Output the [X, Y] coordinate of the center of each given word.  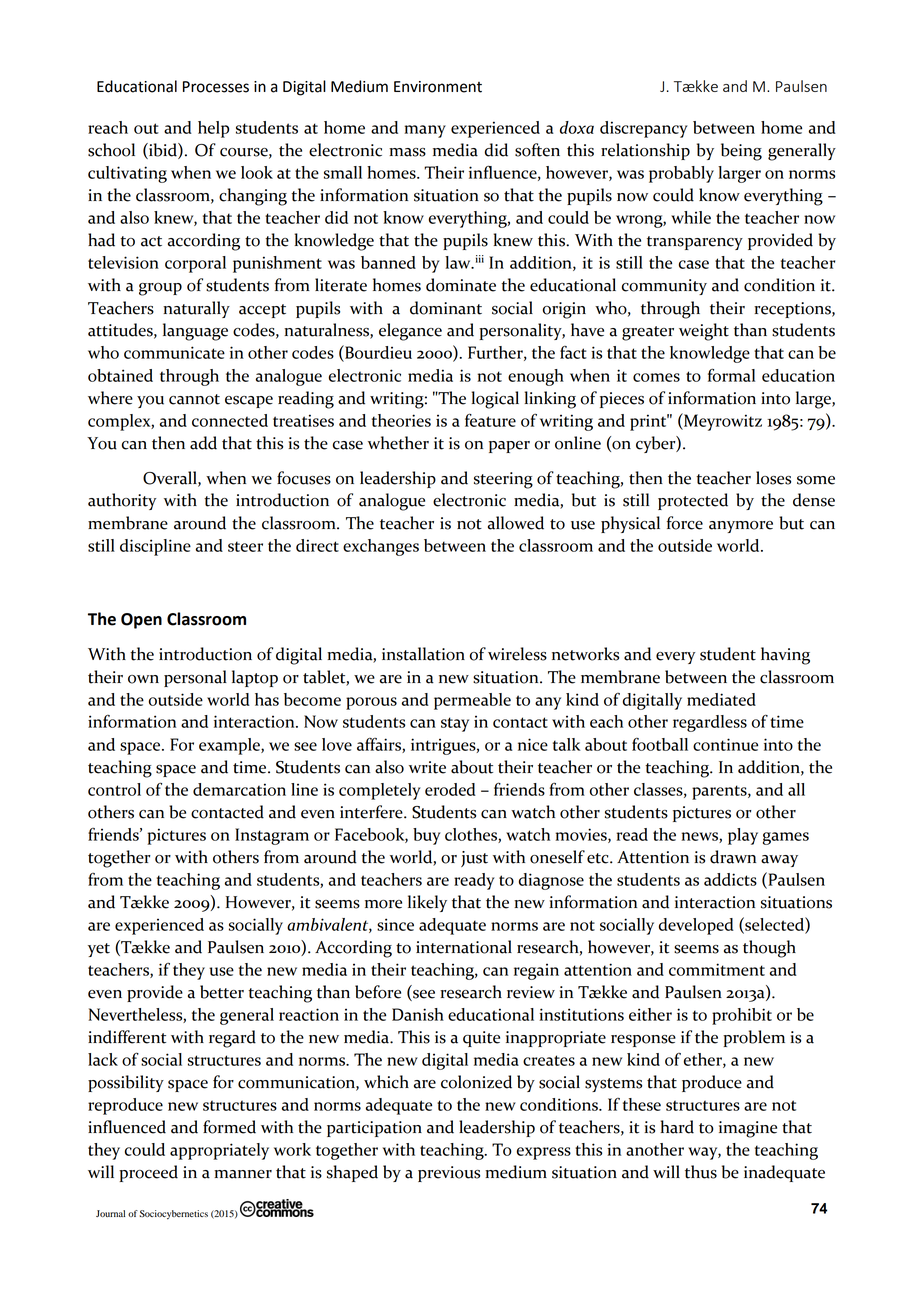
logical [495, 400]
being [741, 152]
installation [423, 654]
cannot [194, 399]
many [425, 131]
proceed [148, 1173]
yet [99, 950]
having [785, 656]
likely [427, 903]
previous [449, 1174]
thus [701, 1172]
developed [696, 926]
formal [731, 375]
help [213, 129]
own [143, 679]
